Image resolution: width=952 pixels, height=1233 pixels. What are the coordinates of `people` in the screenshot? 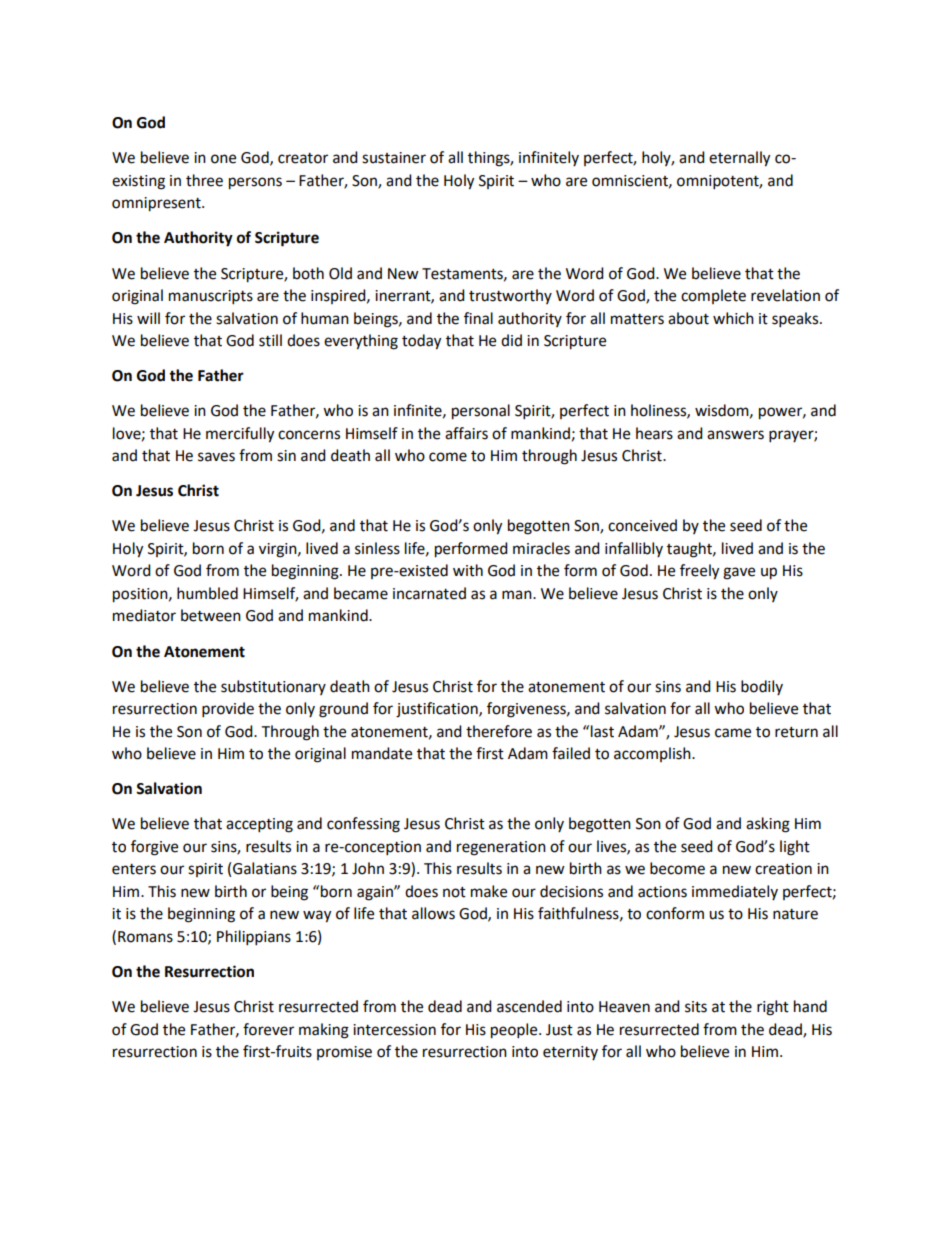 It's located at (515, 1031).
